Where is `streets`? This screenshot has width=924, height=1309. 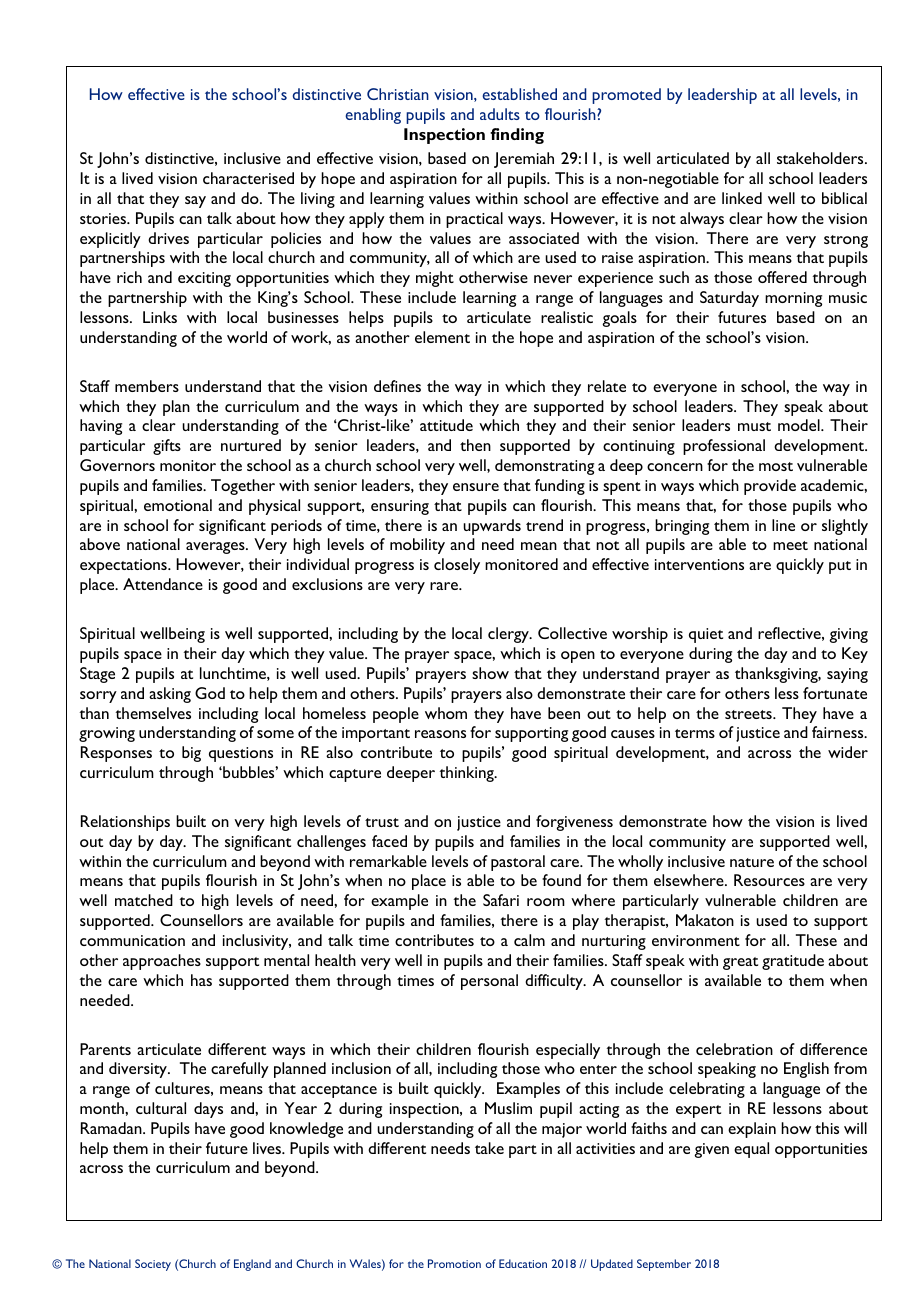 streets is located at coordinates (749, 714).
